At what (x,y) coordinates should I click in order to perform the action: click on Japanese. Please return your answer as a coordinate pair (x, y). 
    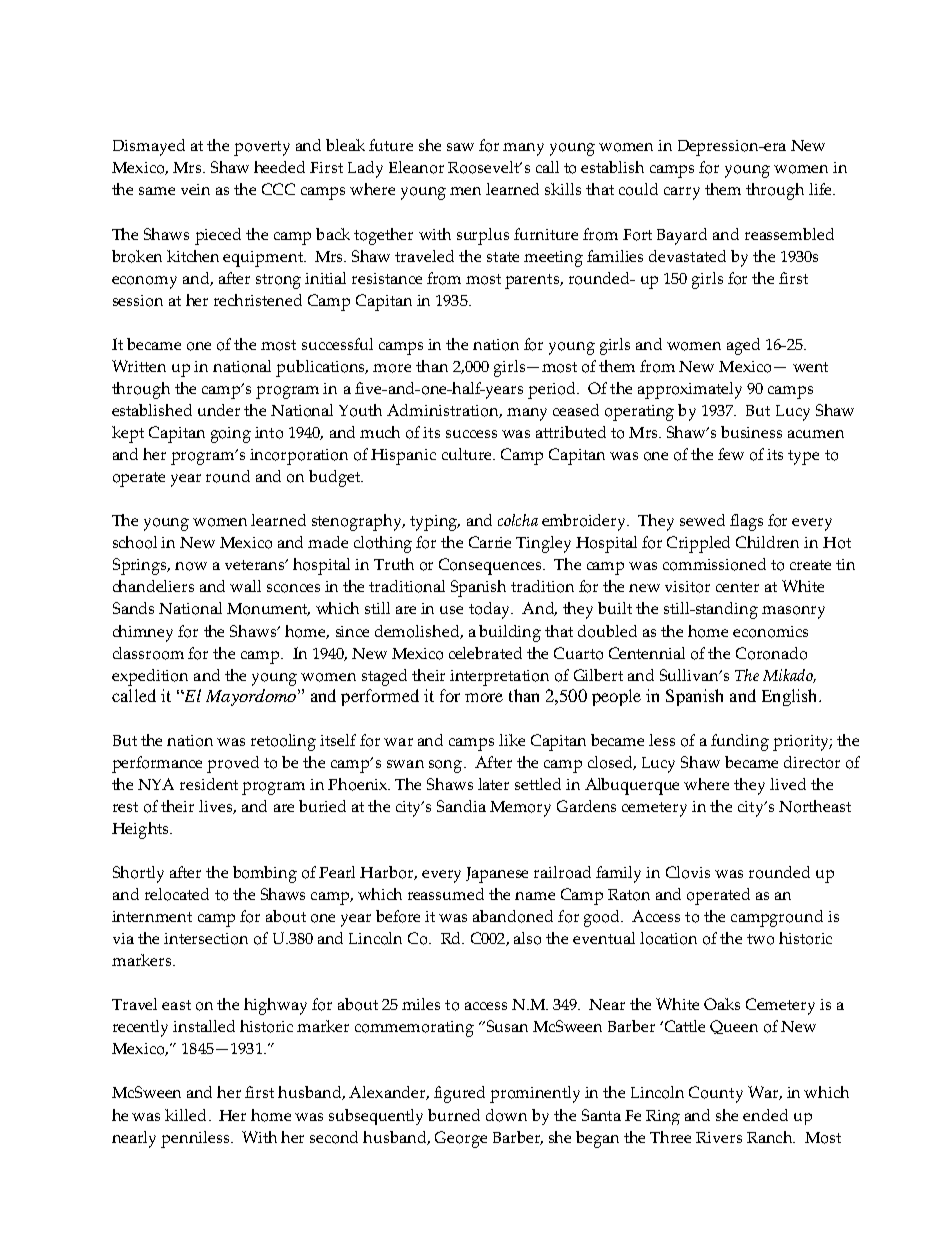
    Looking at the image, I should click on (497, 875).
